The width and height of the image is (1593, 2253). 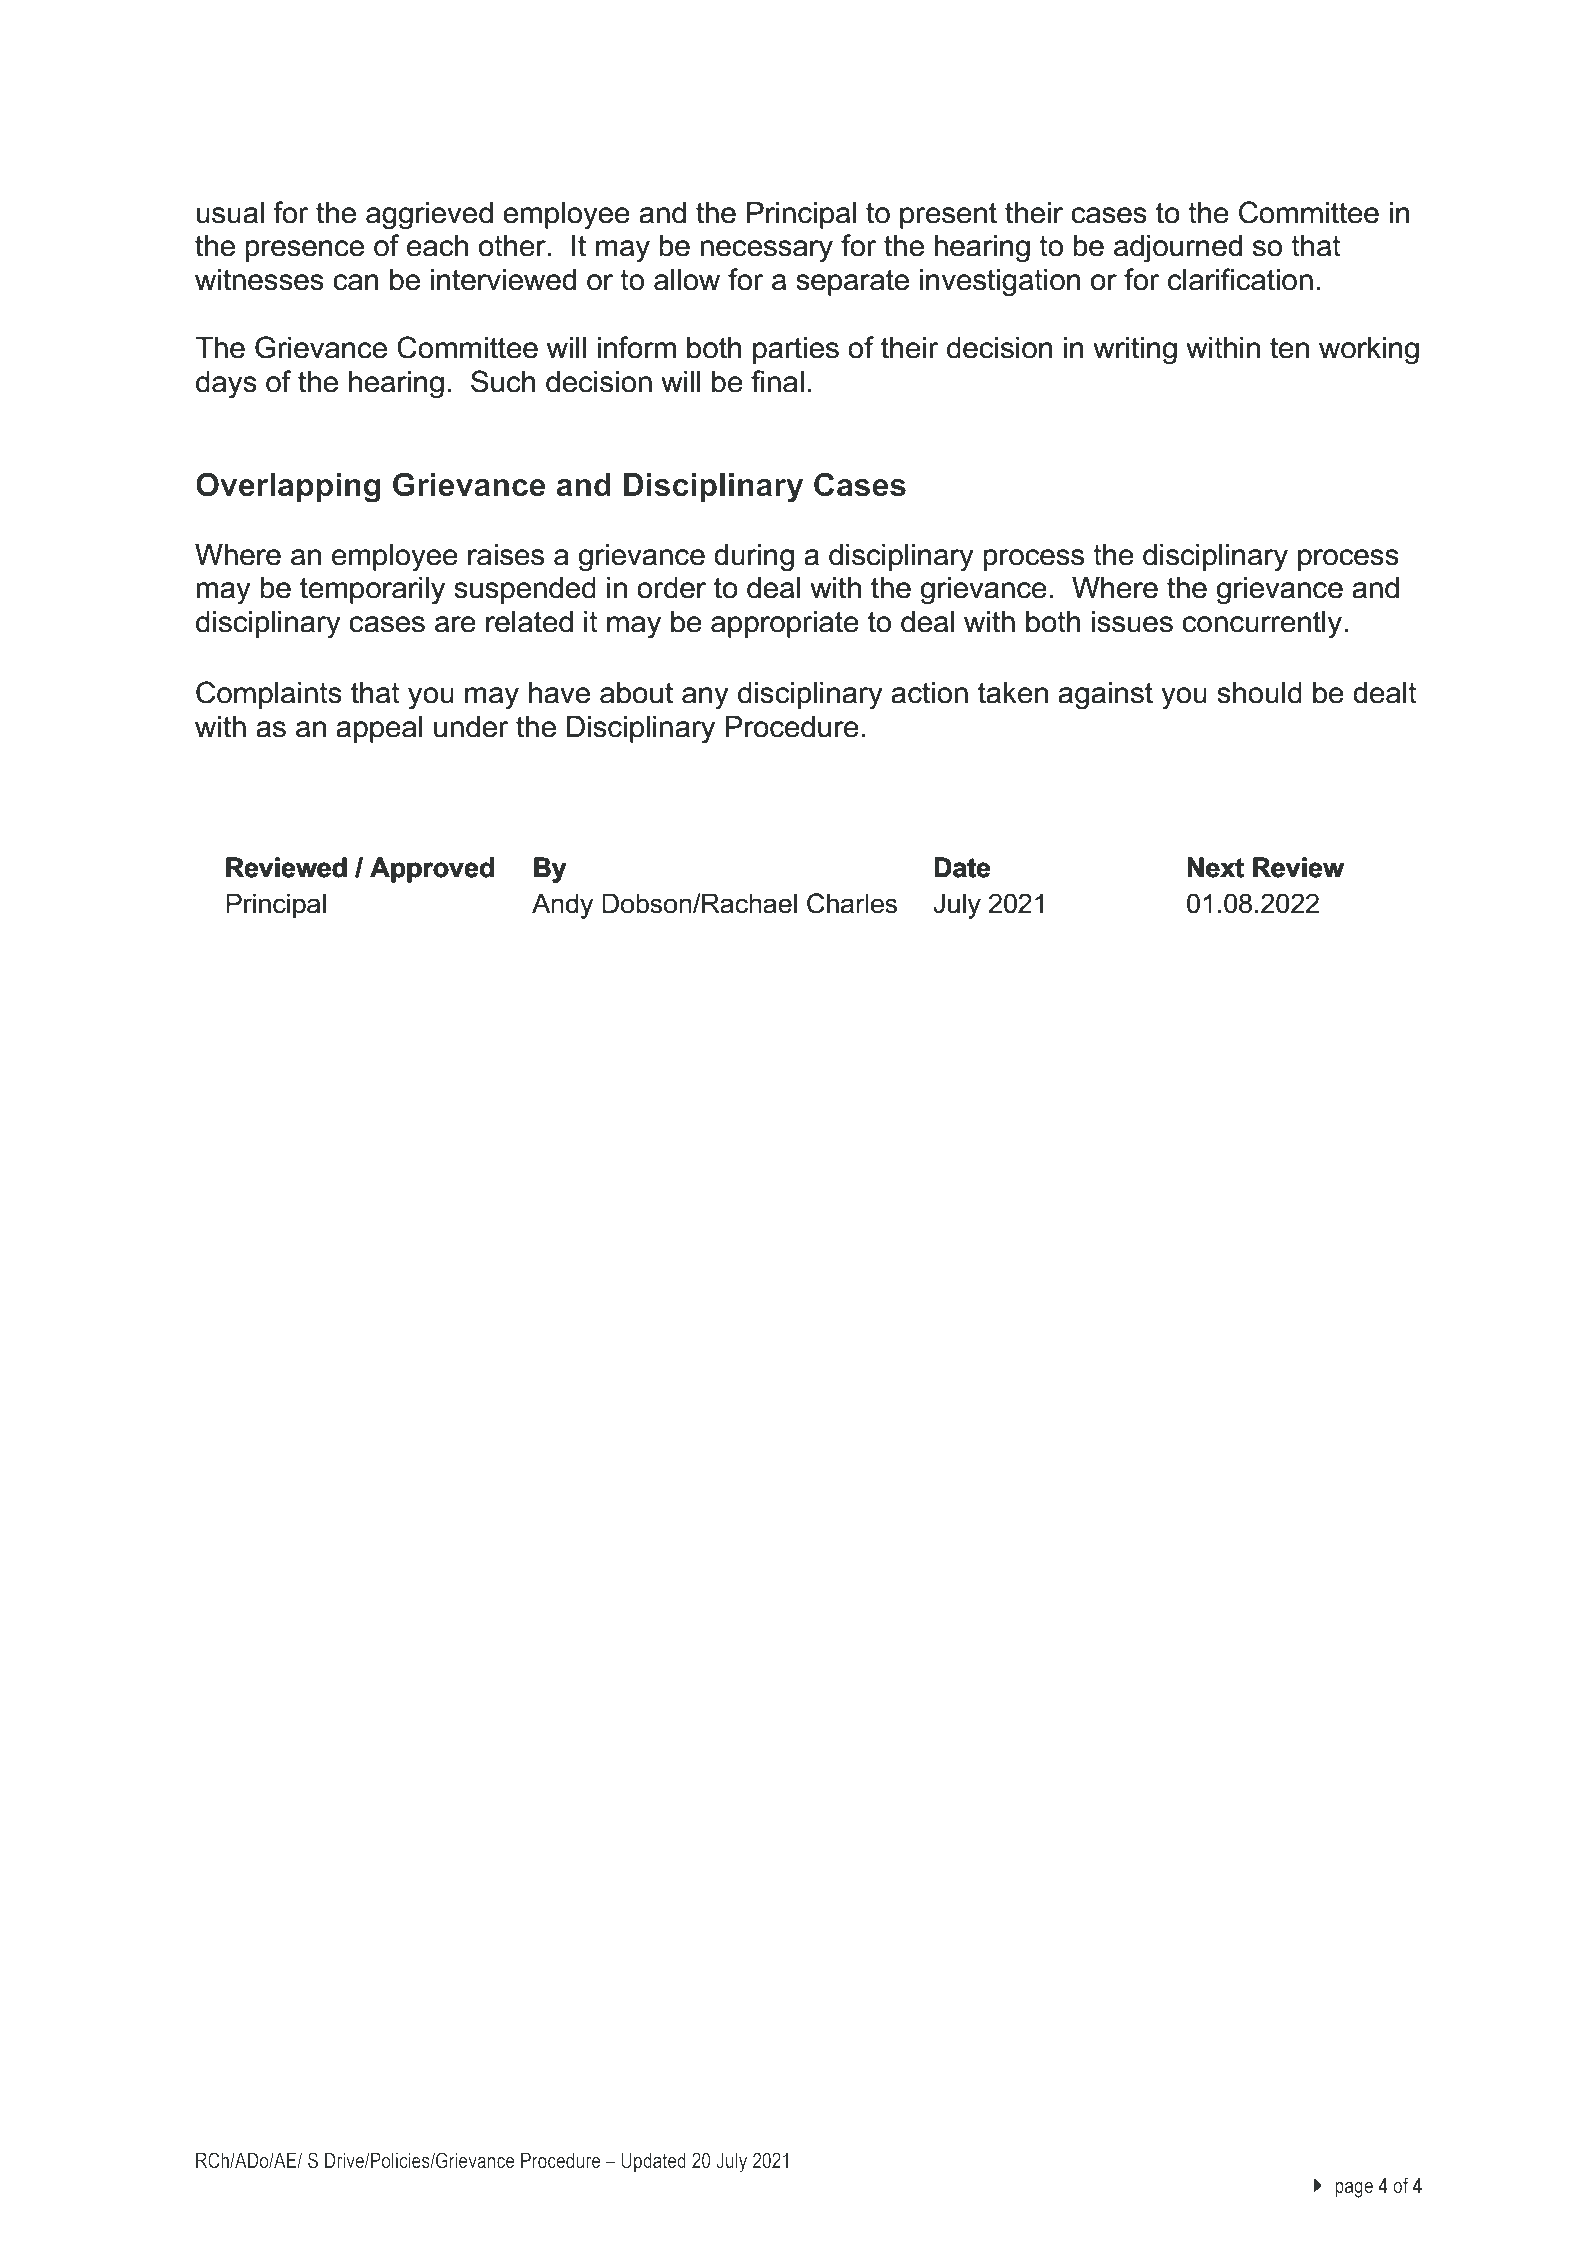 I want to click on clarification, so click(x=1240, y=279).
